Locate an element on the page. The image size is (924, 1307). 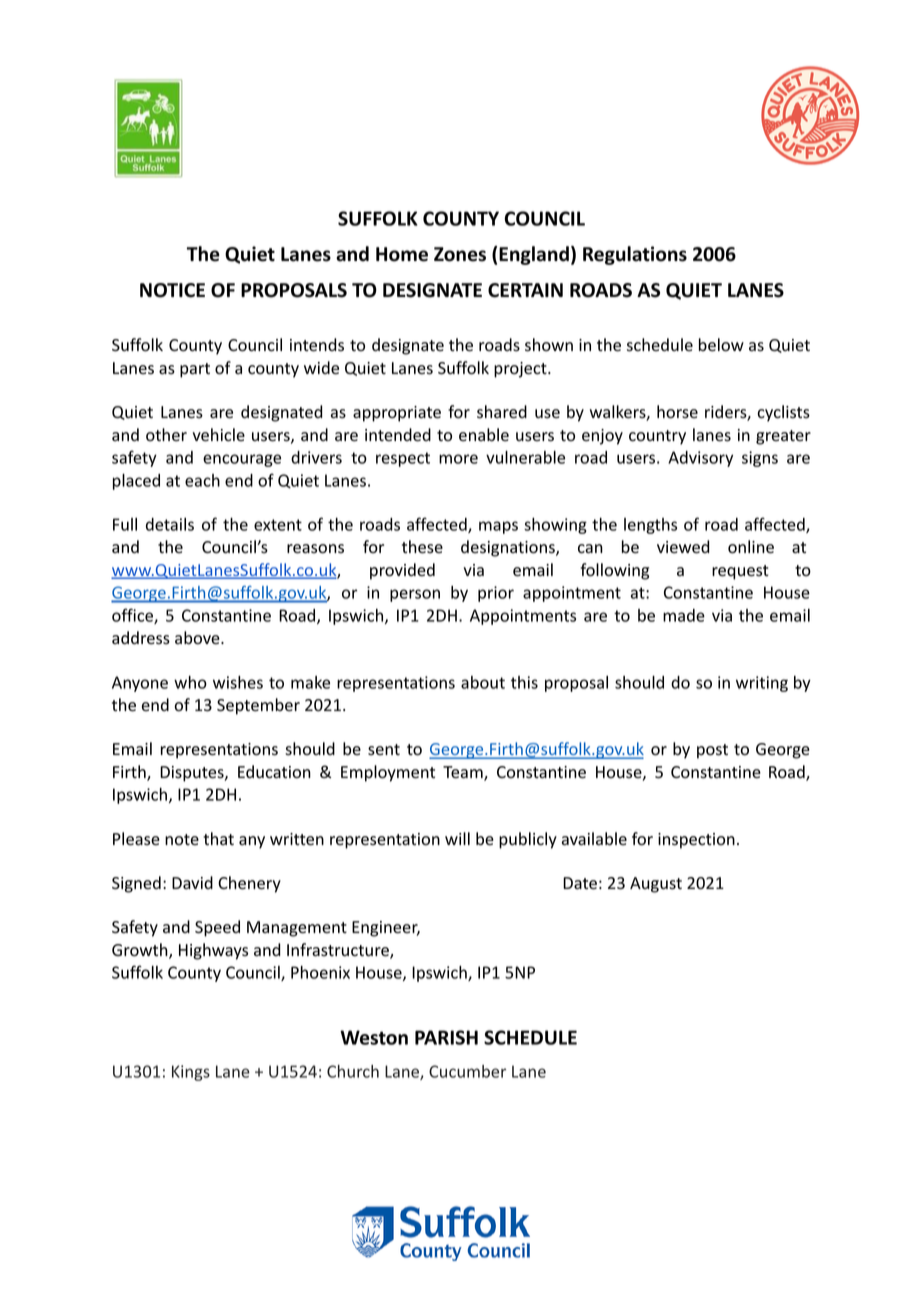
who is located at coordinates (190, 682).
